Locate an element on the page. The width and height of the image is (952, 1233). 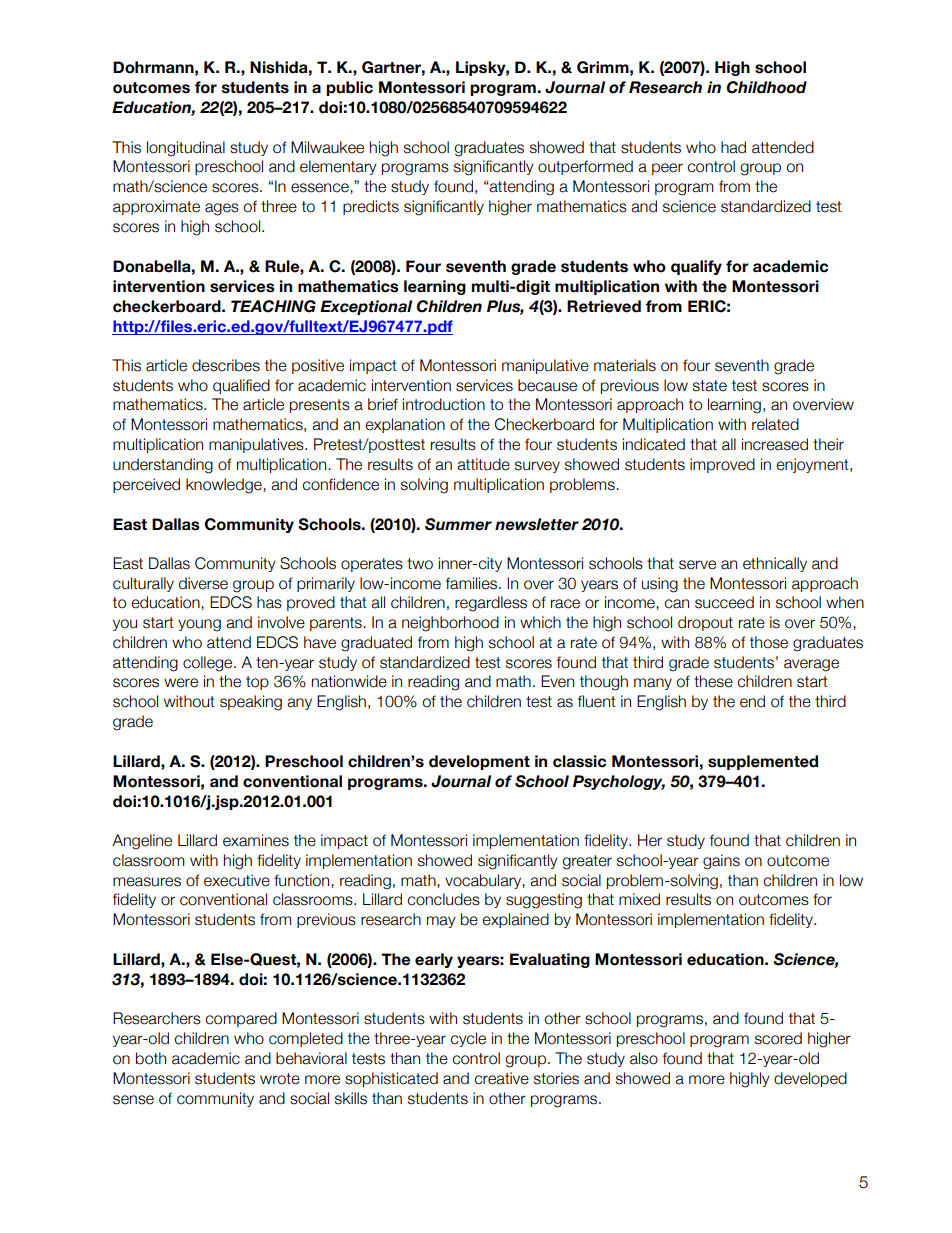
longitudinal is located at coordinates (186, 149).
